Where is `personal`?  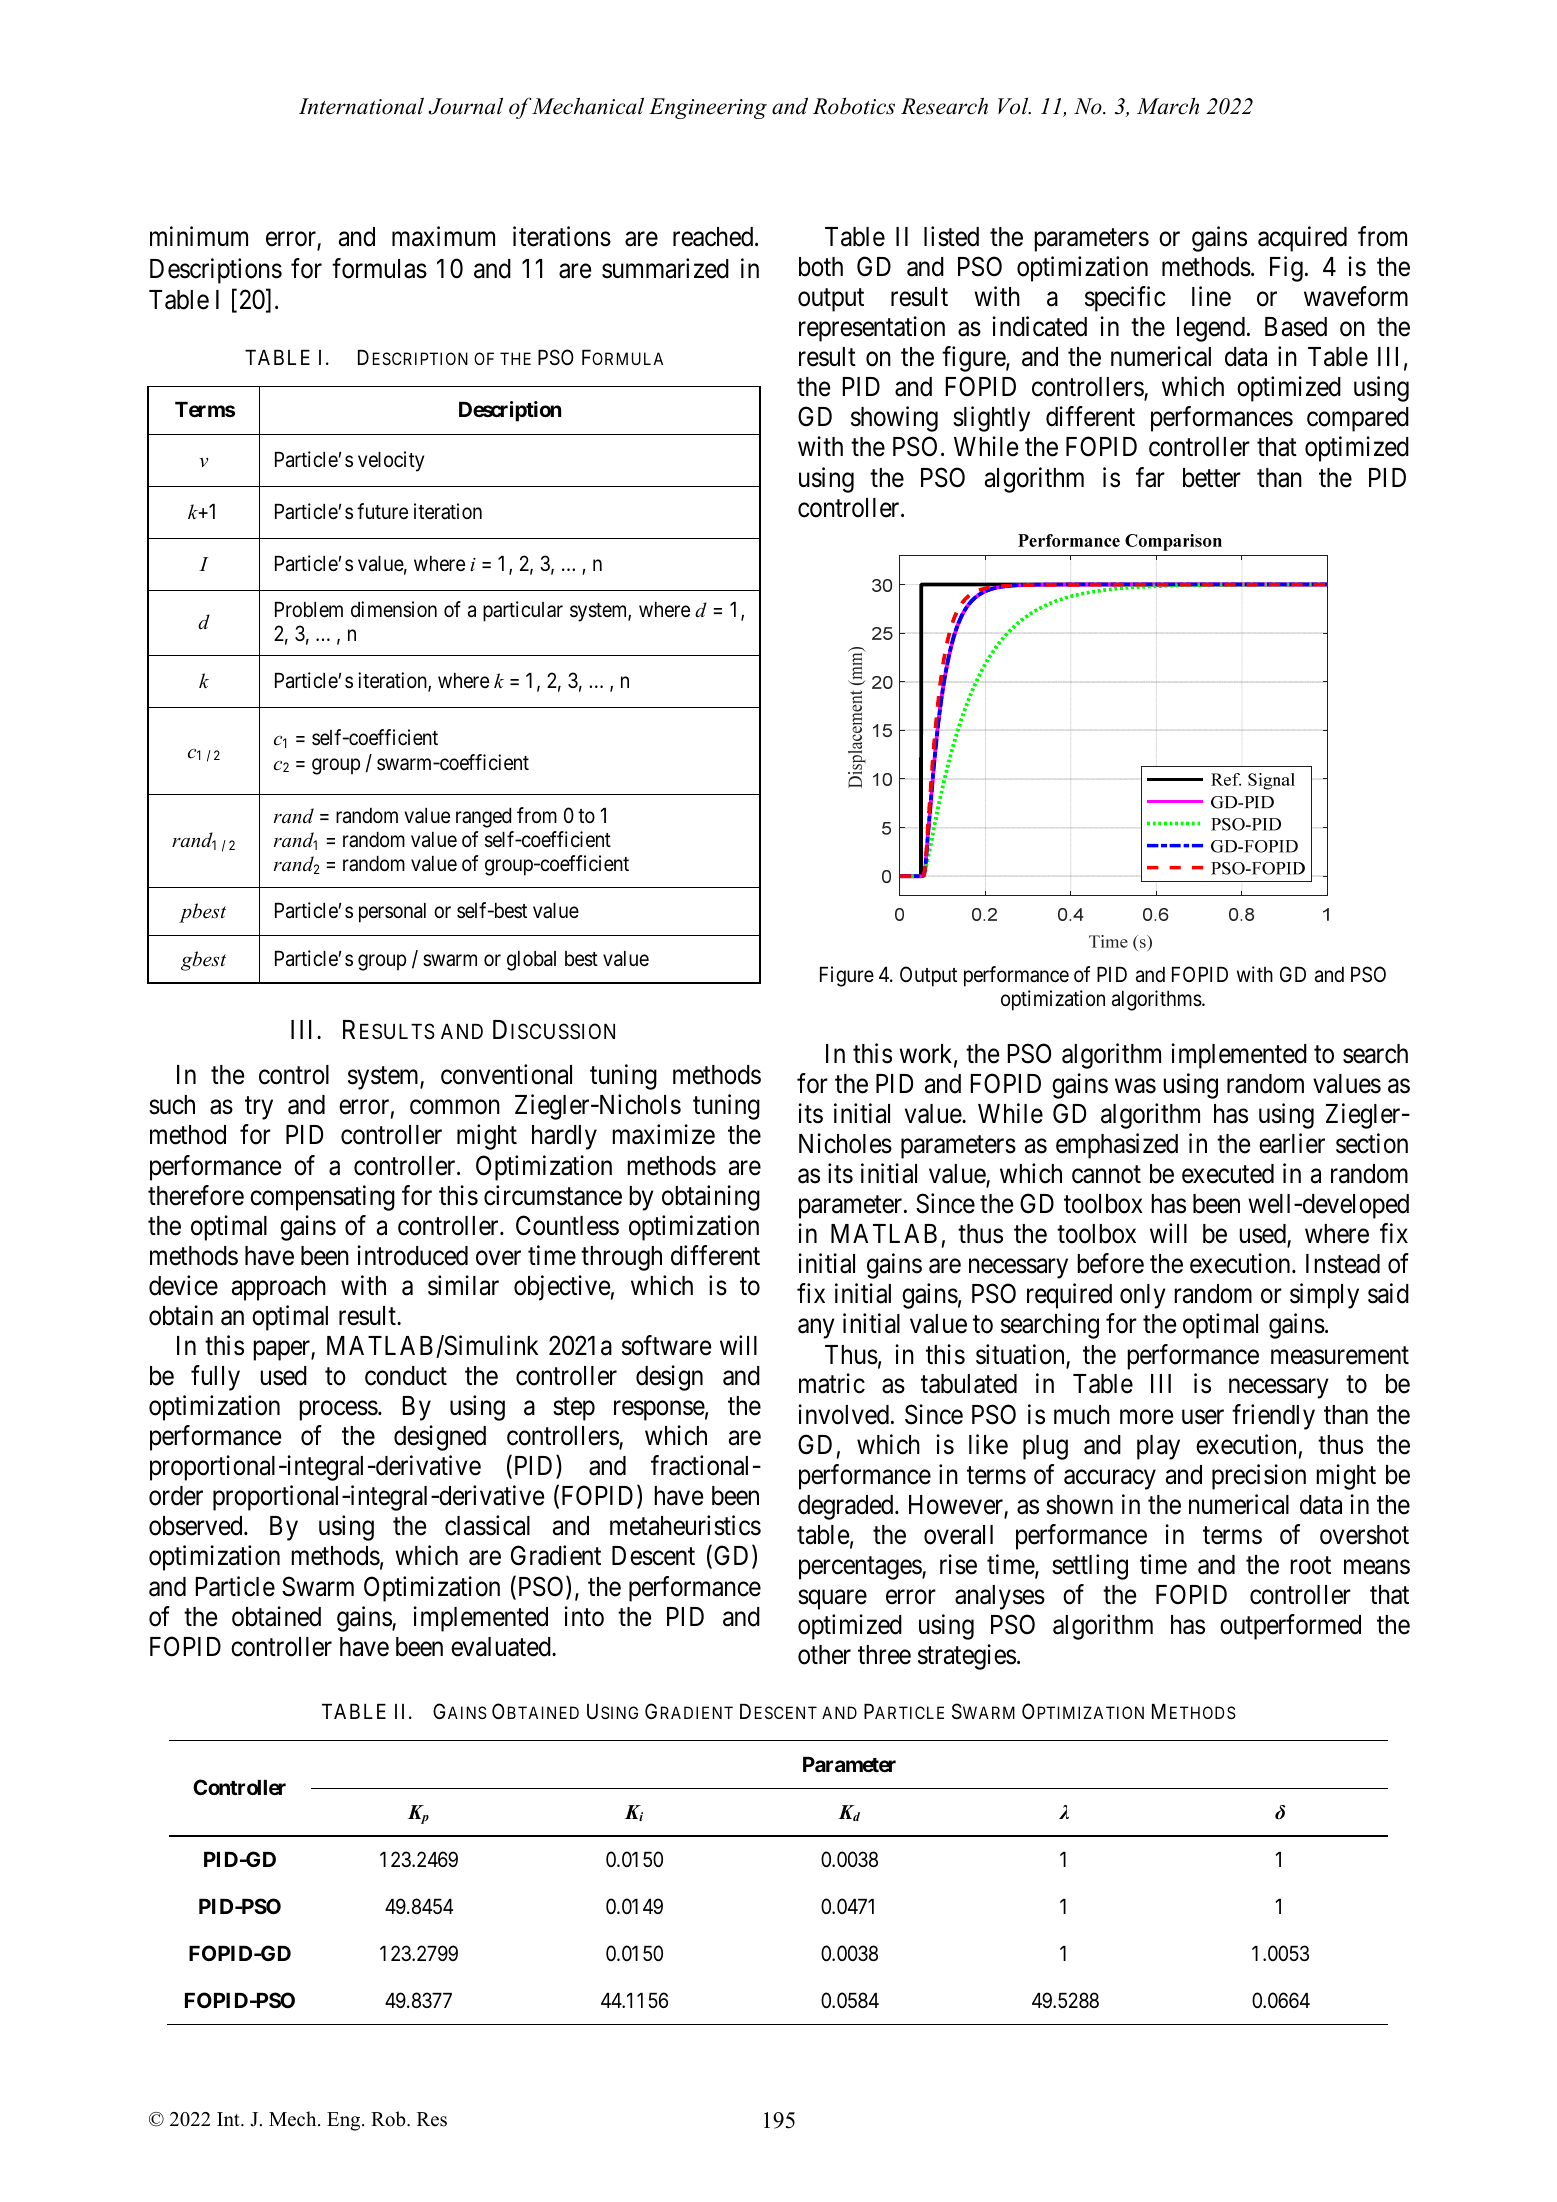 personal is located at coordinates (392, 913).
